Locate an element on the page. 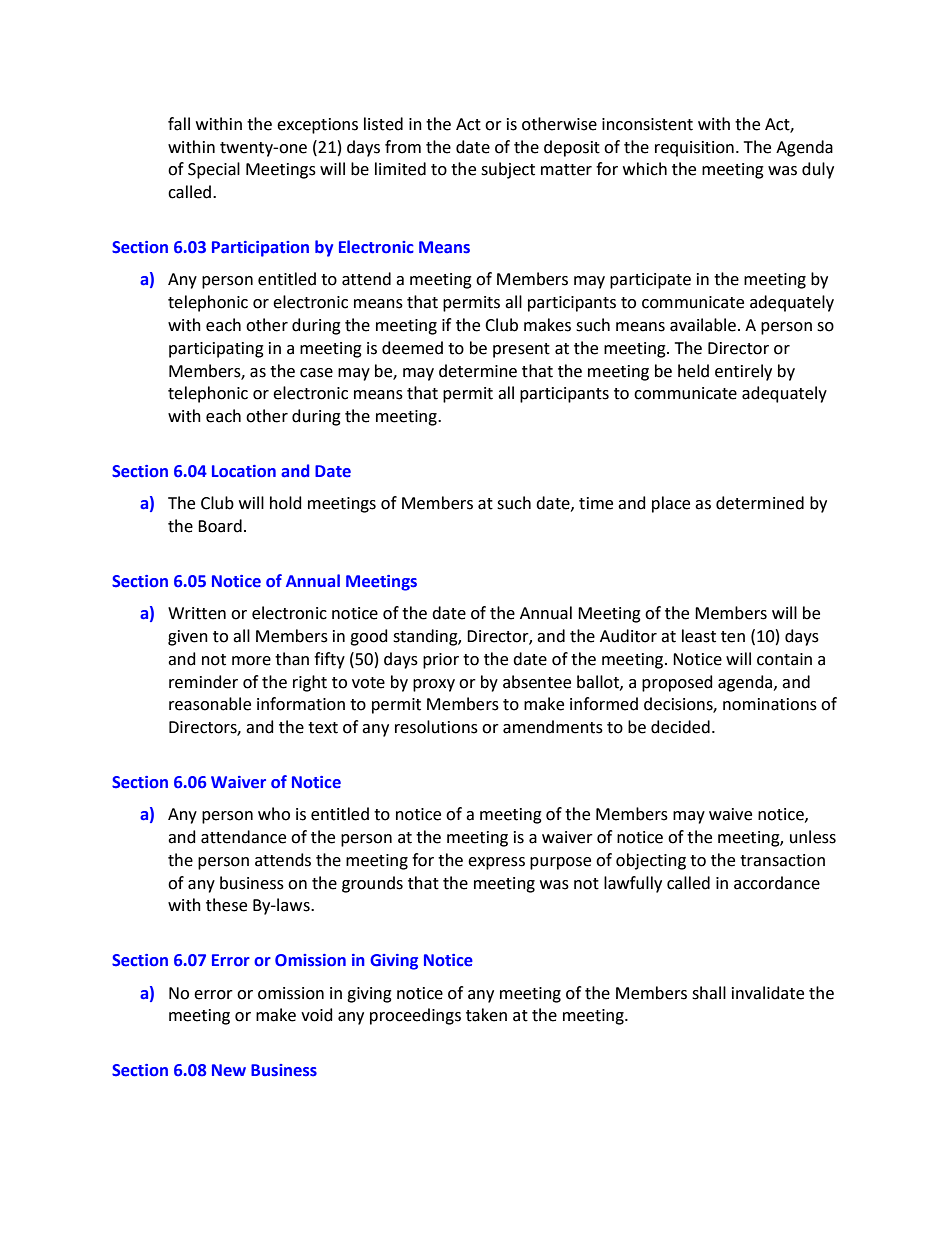  shall is located at coordinates (709, 993).
